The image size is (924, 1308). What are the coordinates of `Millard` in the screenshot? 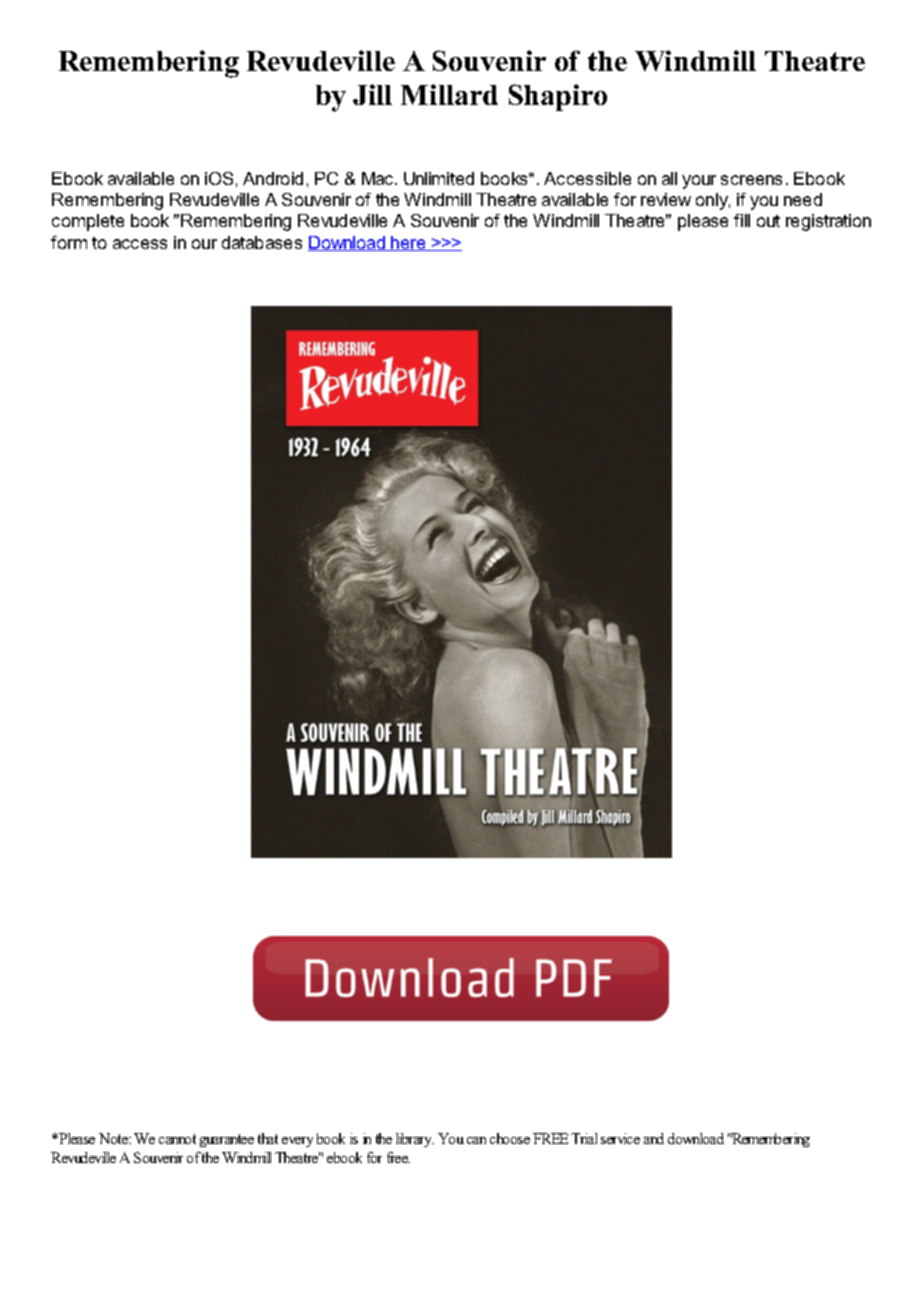 It's located at (449, 94).
